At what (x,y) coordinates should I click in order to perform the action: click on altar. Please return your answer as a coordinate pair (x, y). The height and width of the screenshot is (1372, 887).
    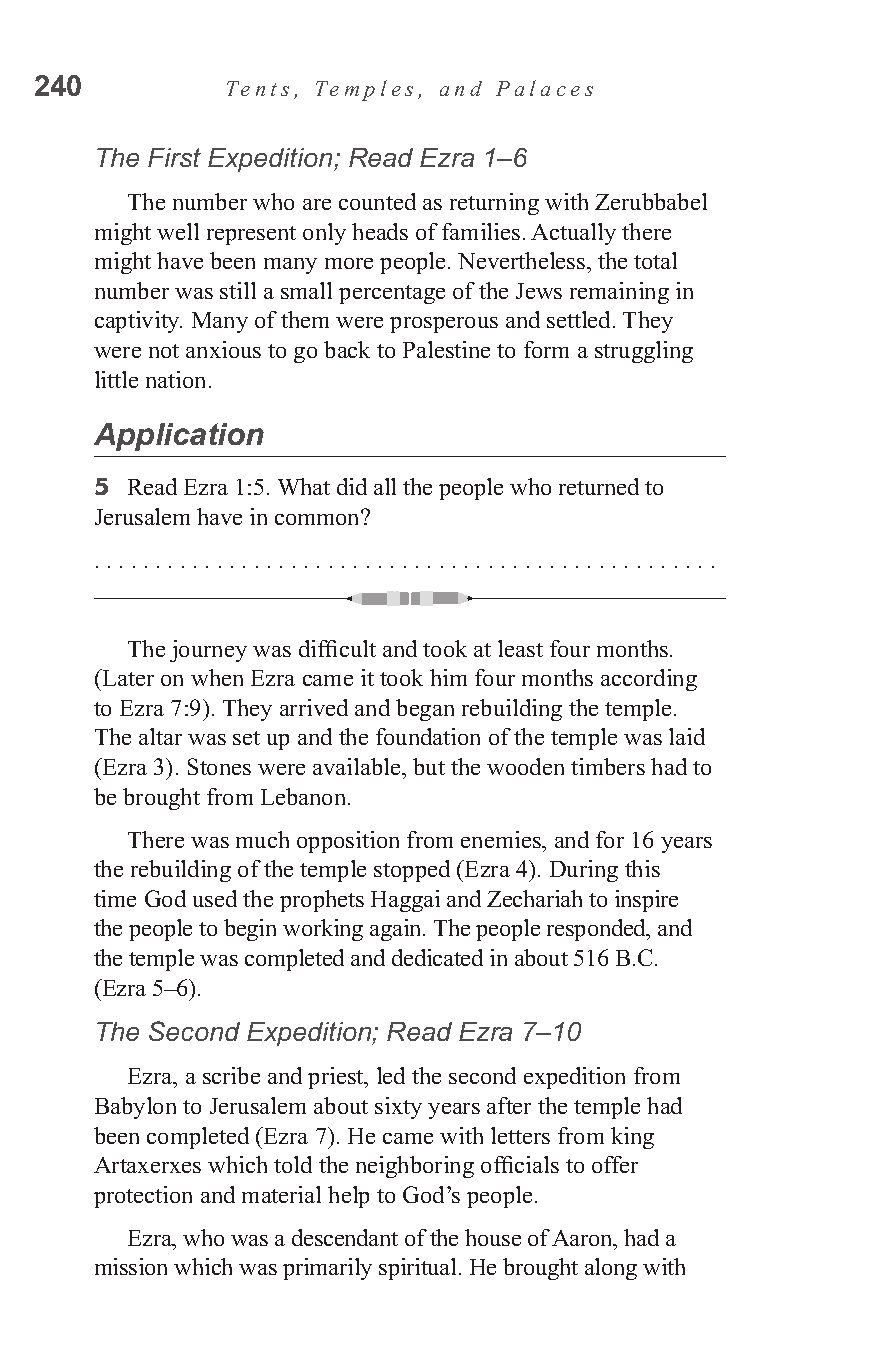
    Looking at the image, I should click on (160, 736).
